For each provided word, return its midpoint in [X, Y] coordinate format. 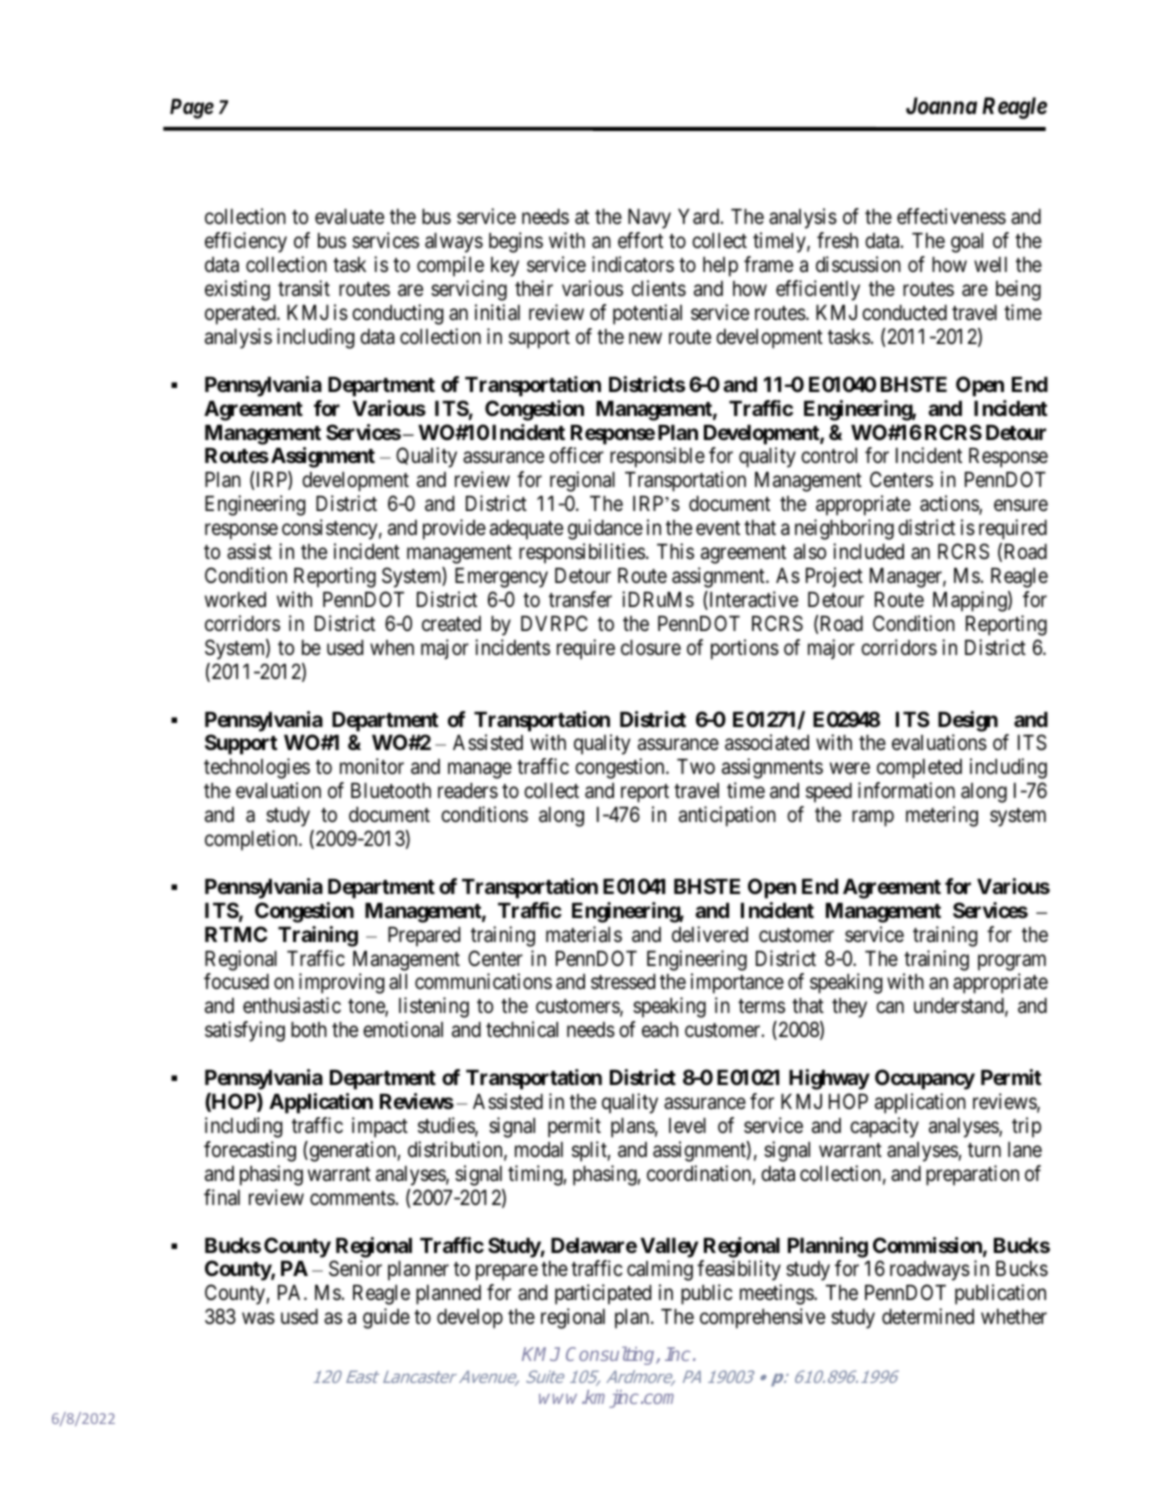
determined [928, 1316]
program [1012, 962]
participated [603, 1294]
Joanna [941, 106]
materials [584, 934]
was [258, 1319]
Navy [649, 219]
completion [252, 840]
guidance [605, 529]
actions [950, 504]
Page [192, 109]
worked [235, 600]
